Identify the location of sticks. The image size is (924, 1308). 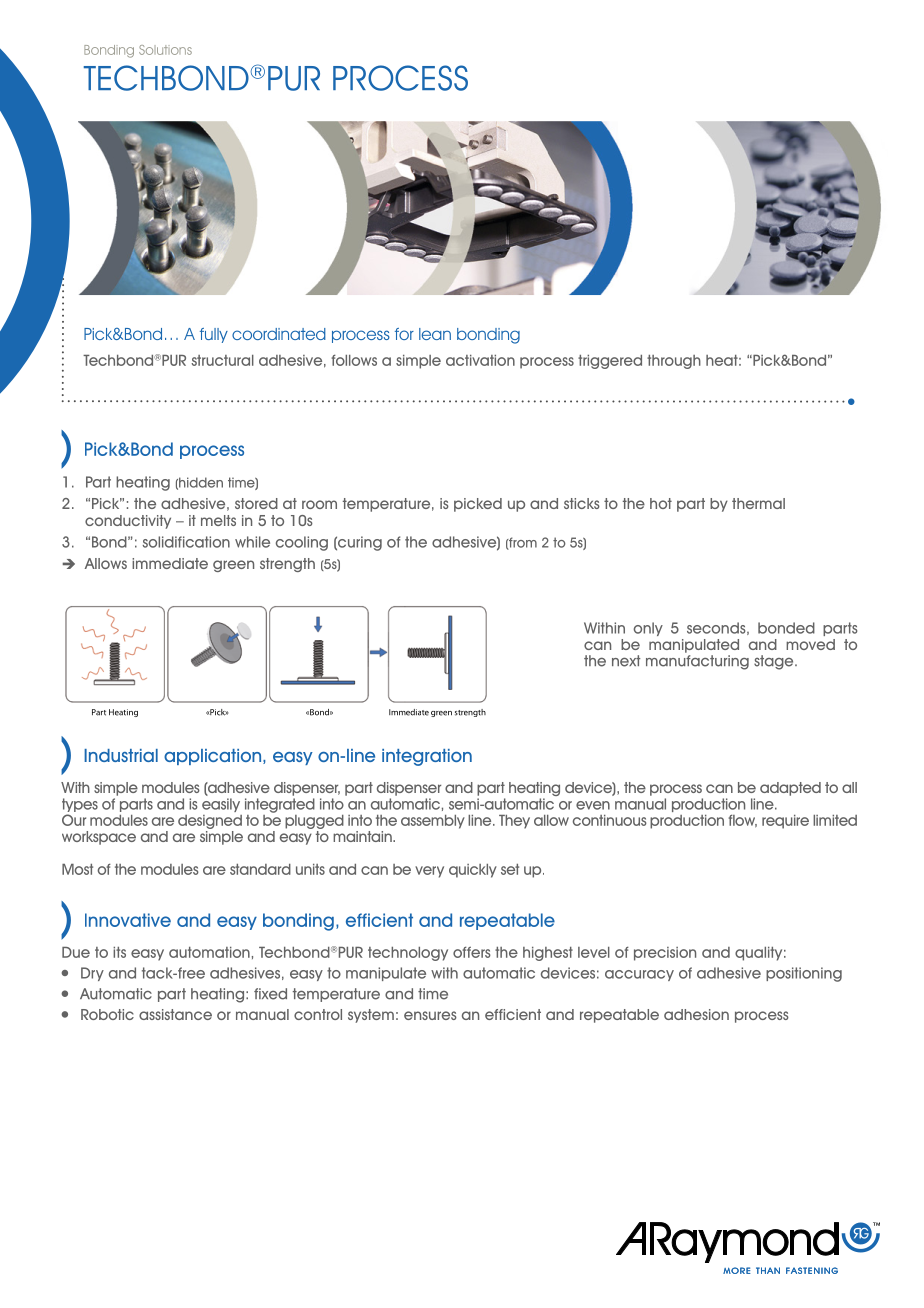
(582, 503).
